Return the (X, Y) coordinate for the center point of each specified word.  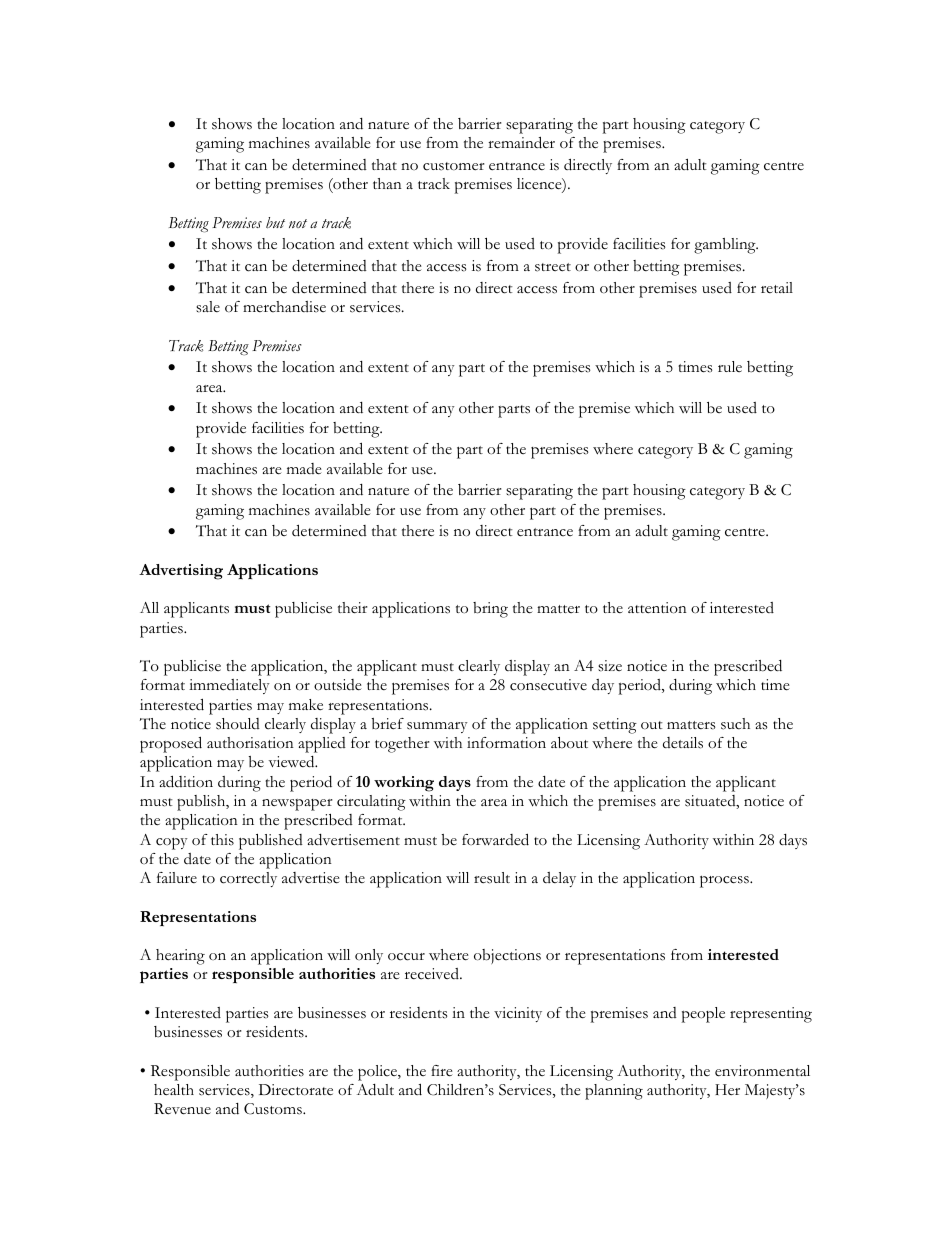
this (222, 840)
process (725, 882)
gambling (726, 246)
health (174, 1090)
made (304, 469)
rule (730, 366)
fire (442, 1071)
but (275, 223)
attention (657, 608)
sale (208, 307)
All (149, 607)
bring (490, 610)
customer (454, 166)
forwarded (495, 839)
